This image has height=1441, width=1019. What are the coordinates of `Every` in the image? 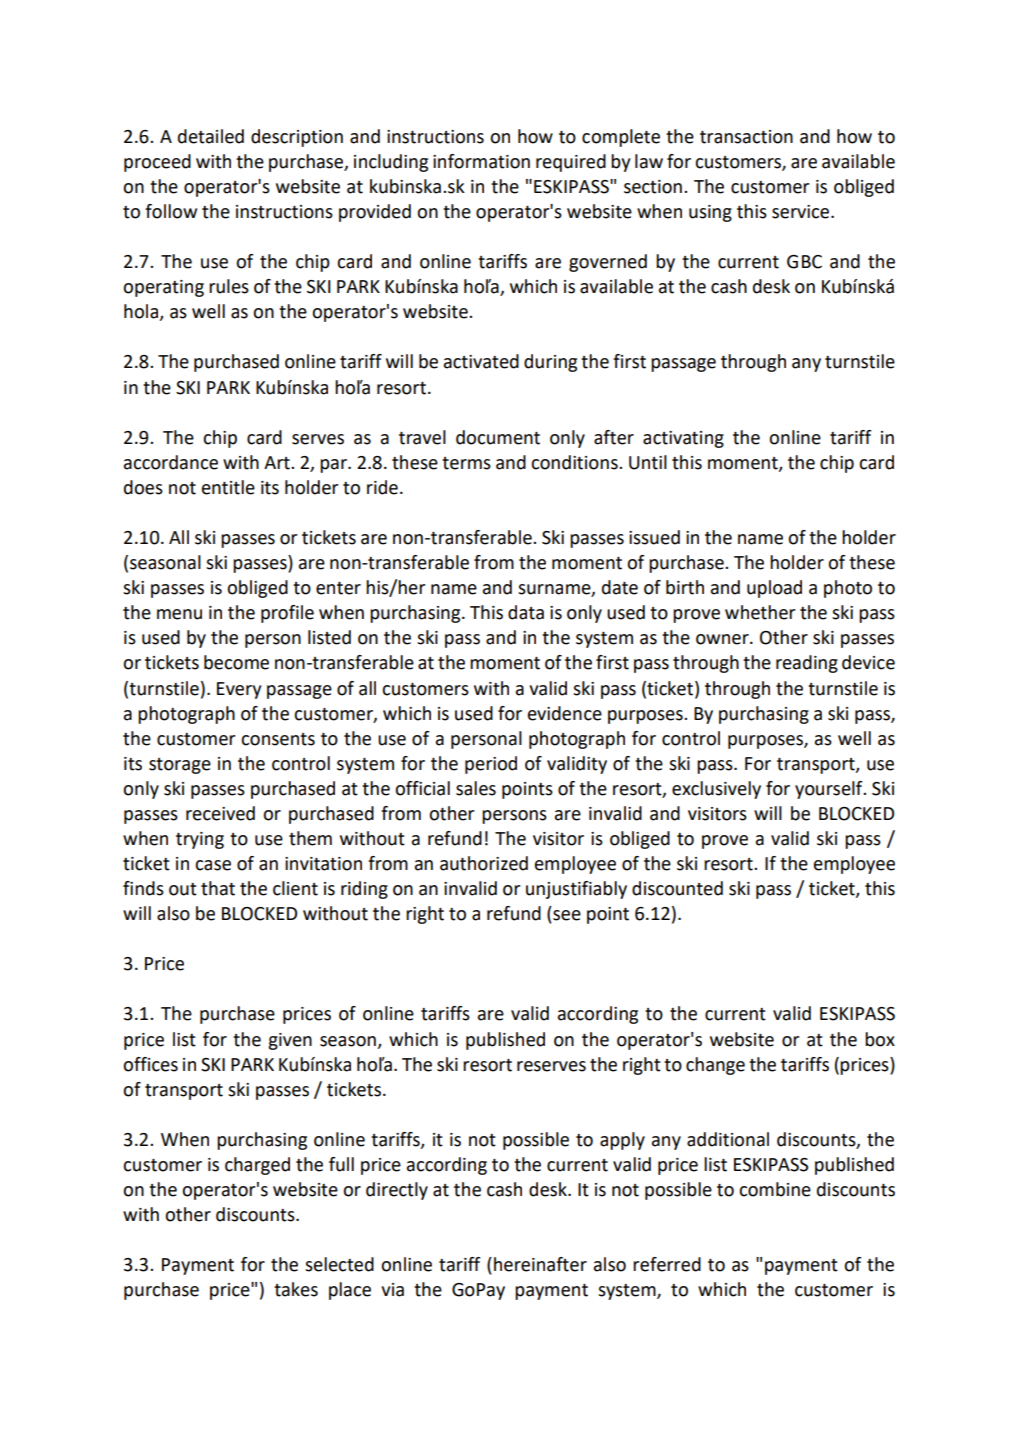 It's located at (239, 690).
